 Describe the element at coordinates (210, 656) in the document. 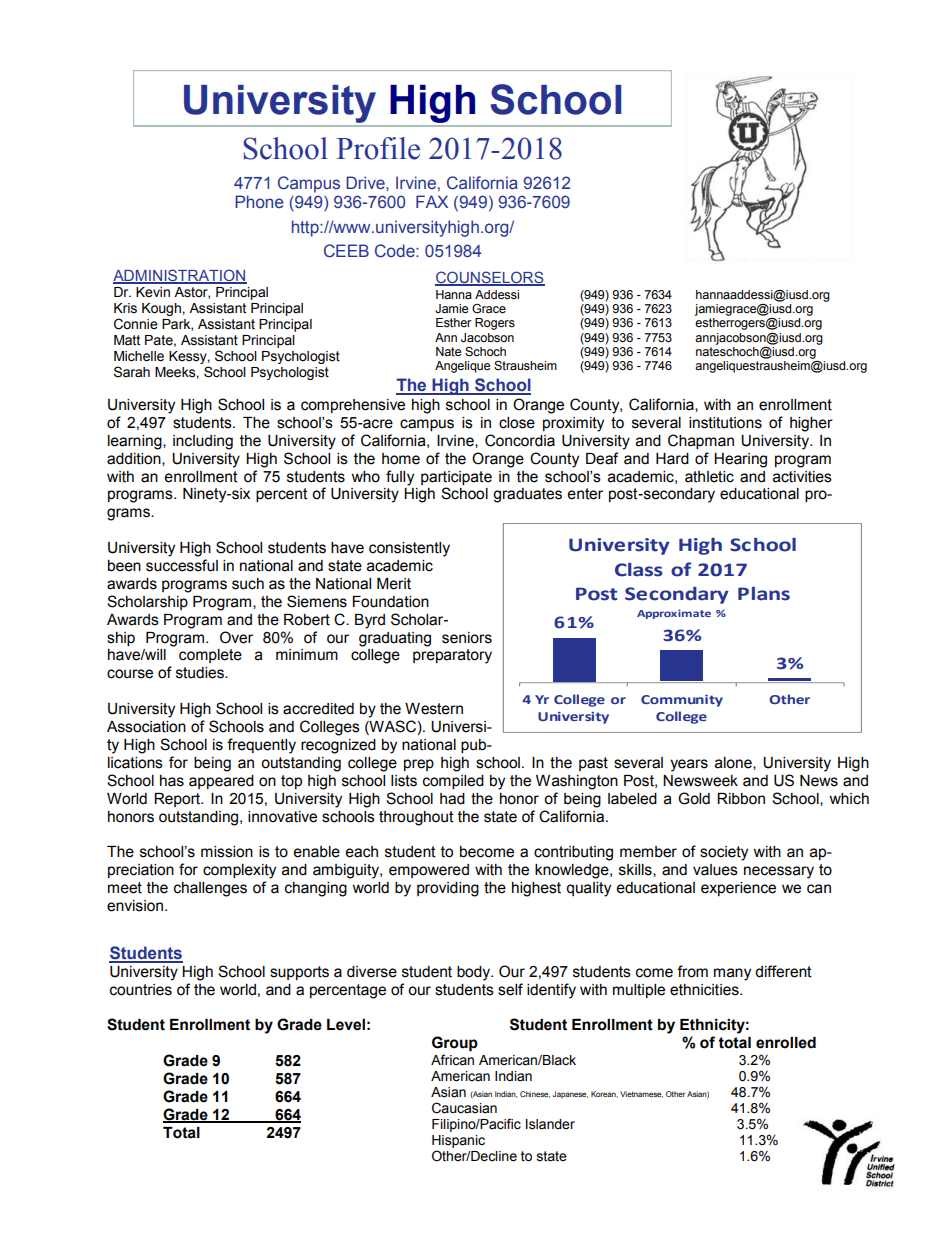

I see `complete` at that location.
